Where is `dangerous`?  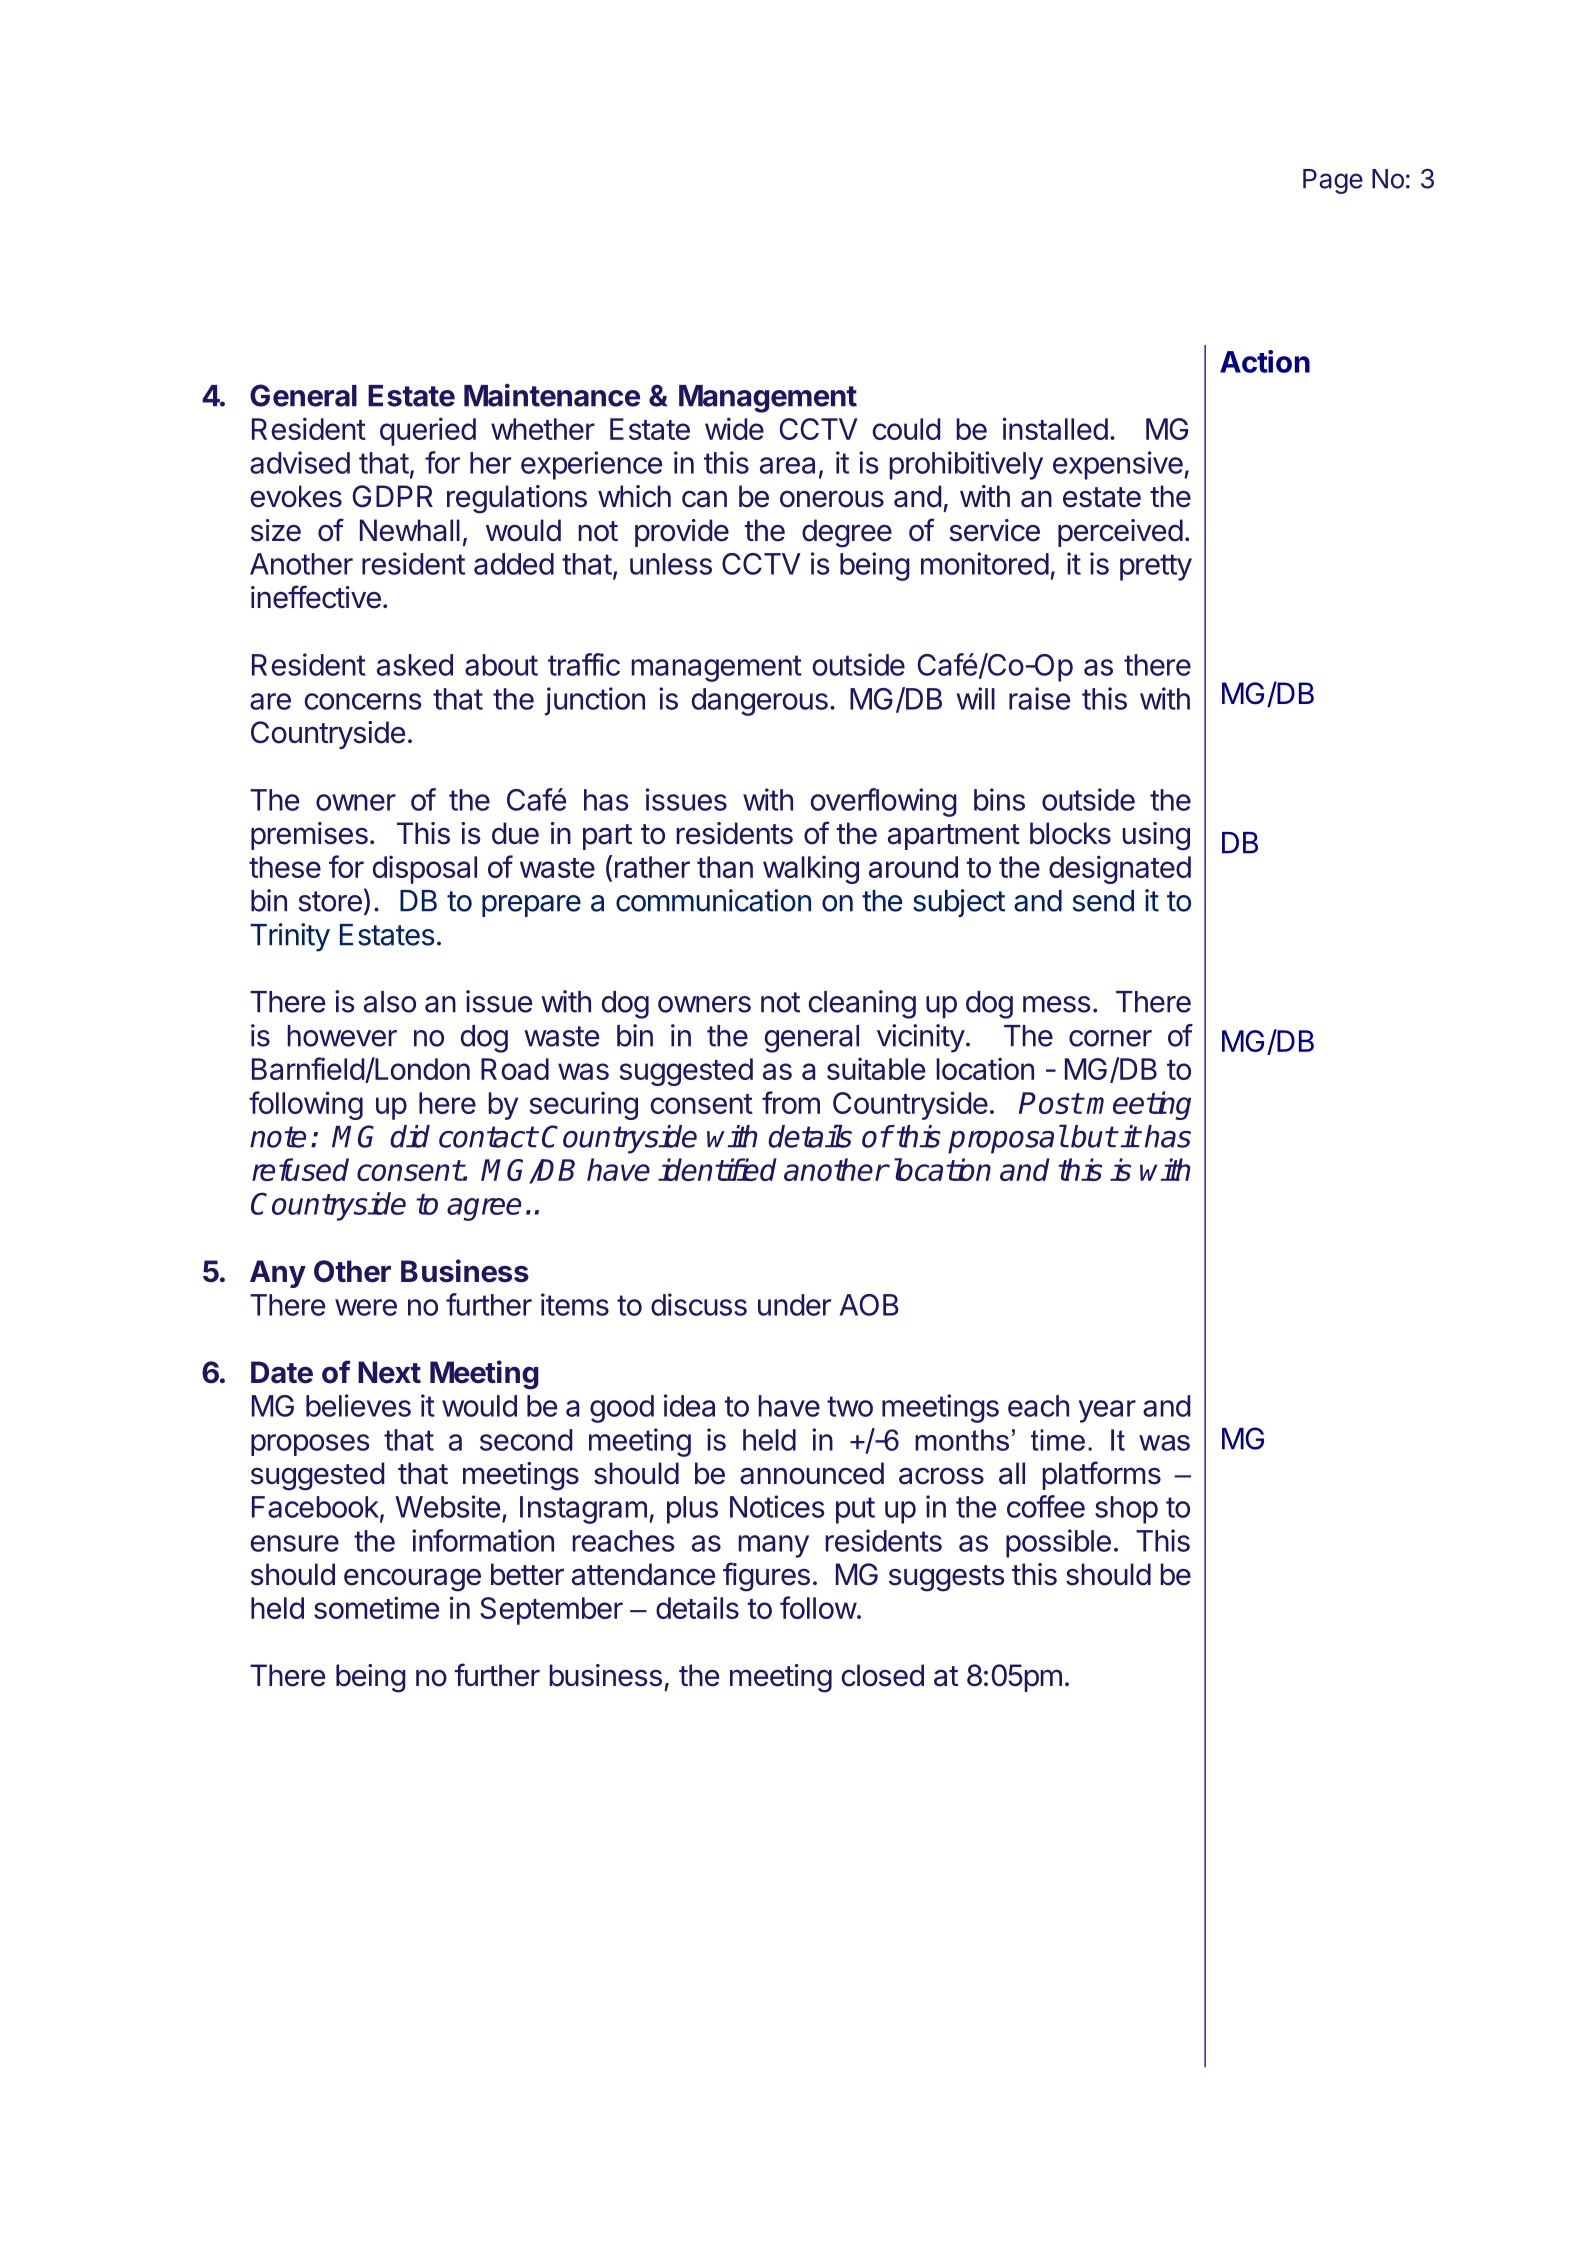
dangerous is located at coordinates (760, 702).
